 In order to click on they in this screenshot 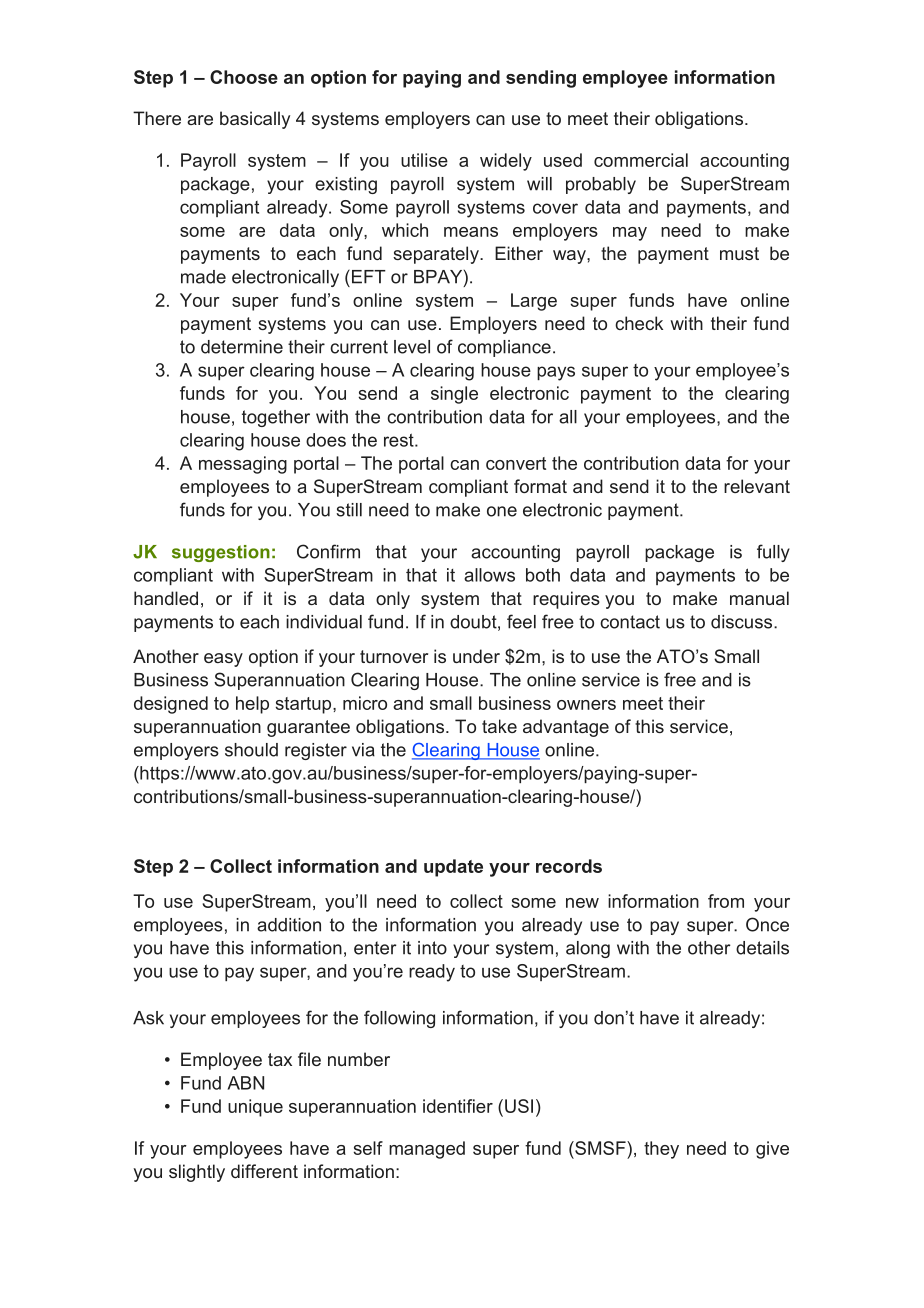, I will do `click(661, 1150)`.
